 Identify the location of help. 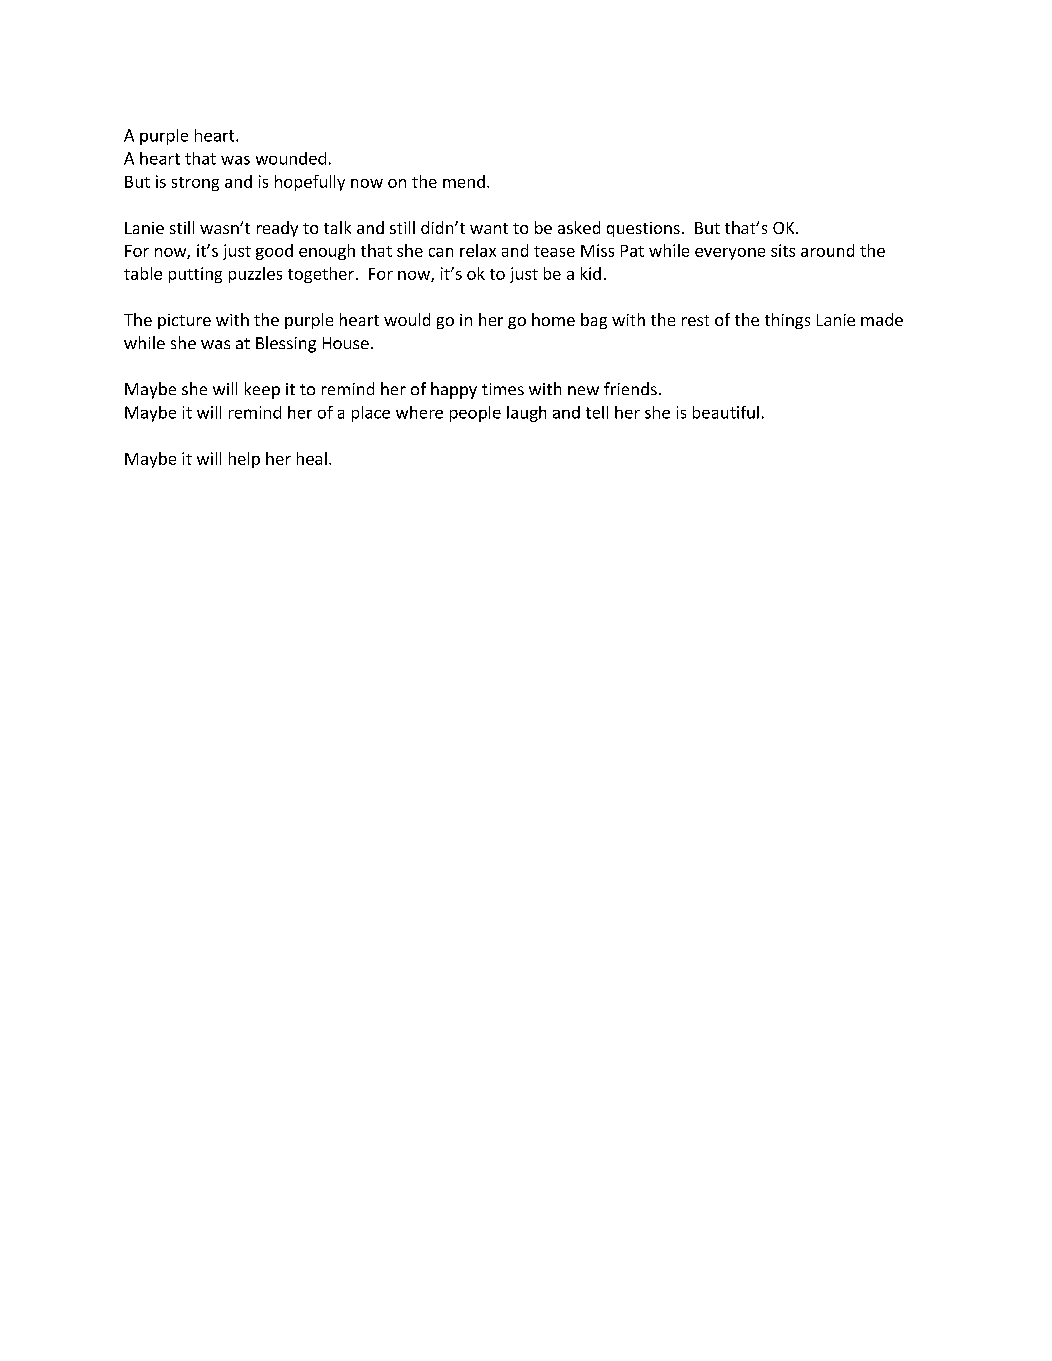
(244, 460).
